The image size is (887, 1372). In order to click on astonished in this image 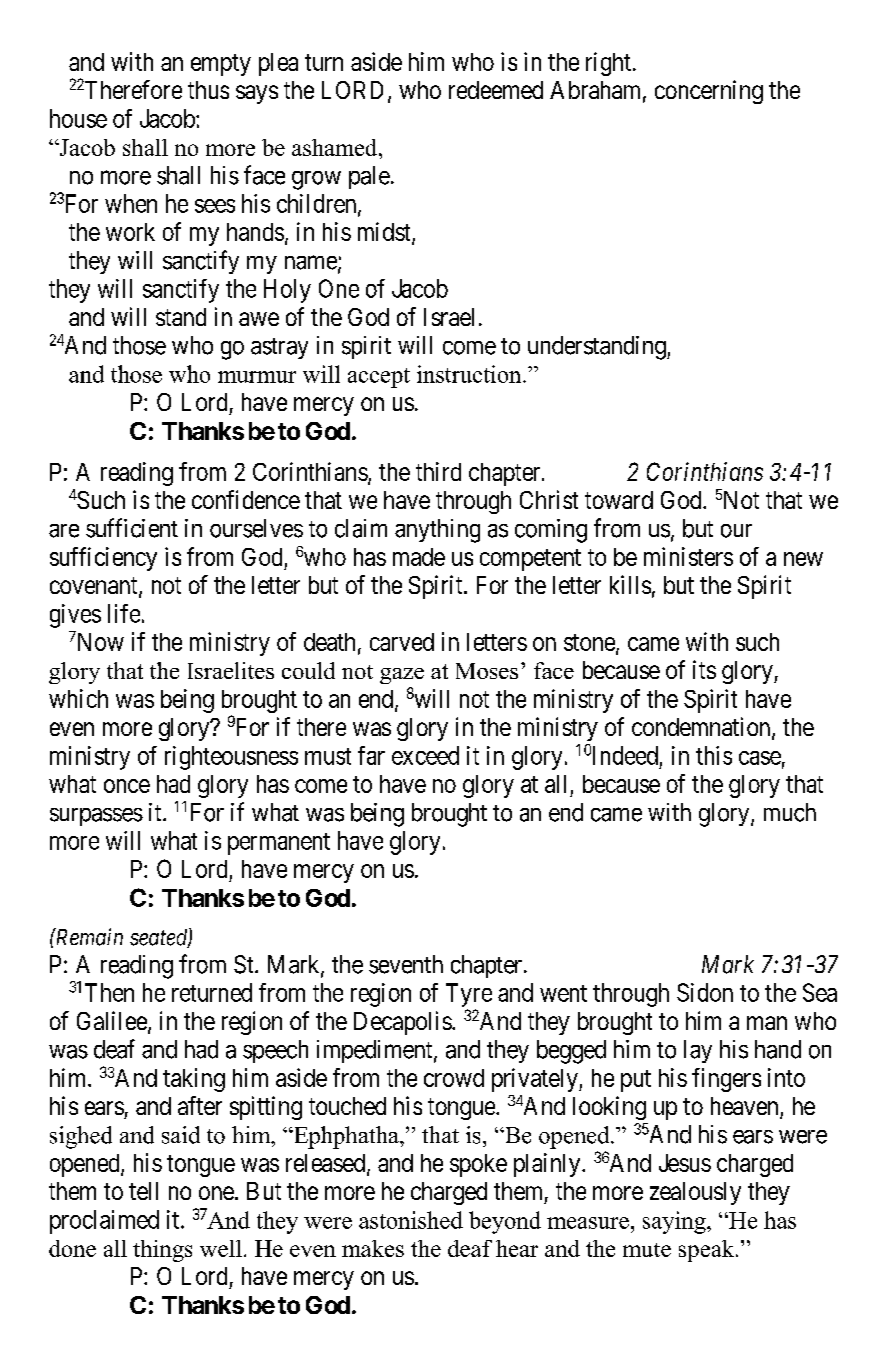, I will do `click(411, 1220)`.
